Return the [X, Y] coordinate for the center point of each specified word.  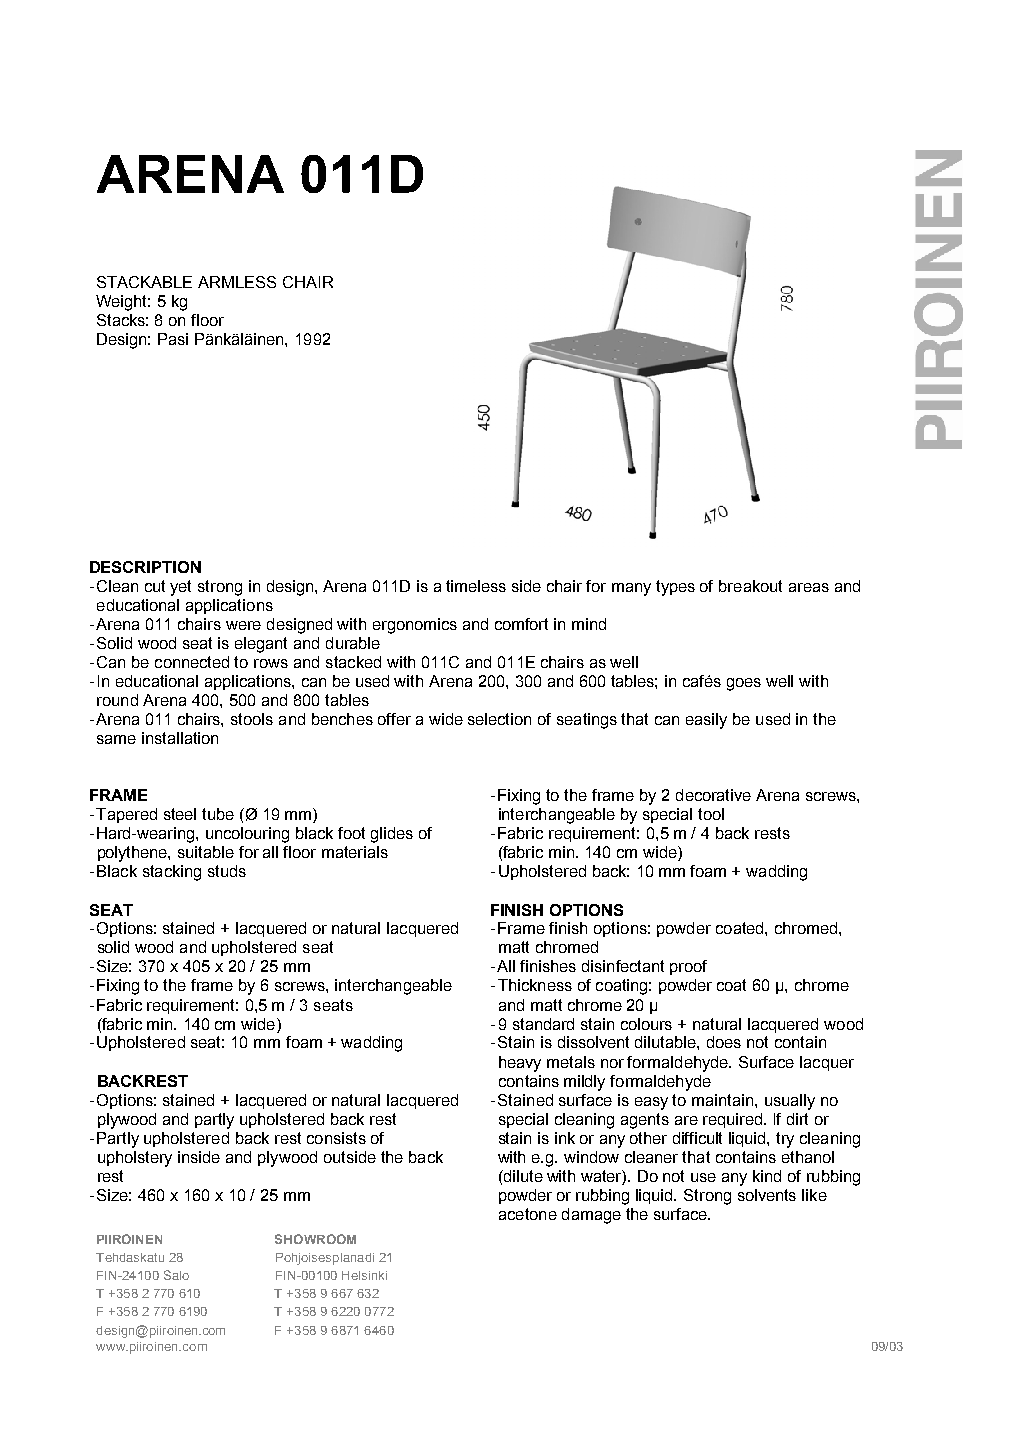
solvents [767, 1195]
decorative [713, 795]
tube [218, 814]
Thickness [535, 985]
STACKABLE [144, 282]
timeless [476, 586]
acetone [528, 1214]
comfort [521, 624]
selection [499, 719]
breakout [750, 586]
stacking [172, 873]
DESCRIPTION [145, 567]
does [724, 1042]
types [675, 588]
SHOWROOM [315, 1239]
